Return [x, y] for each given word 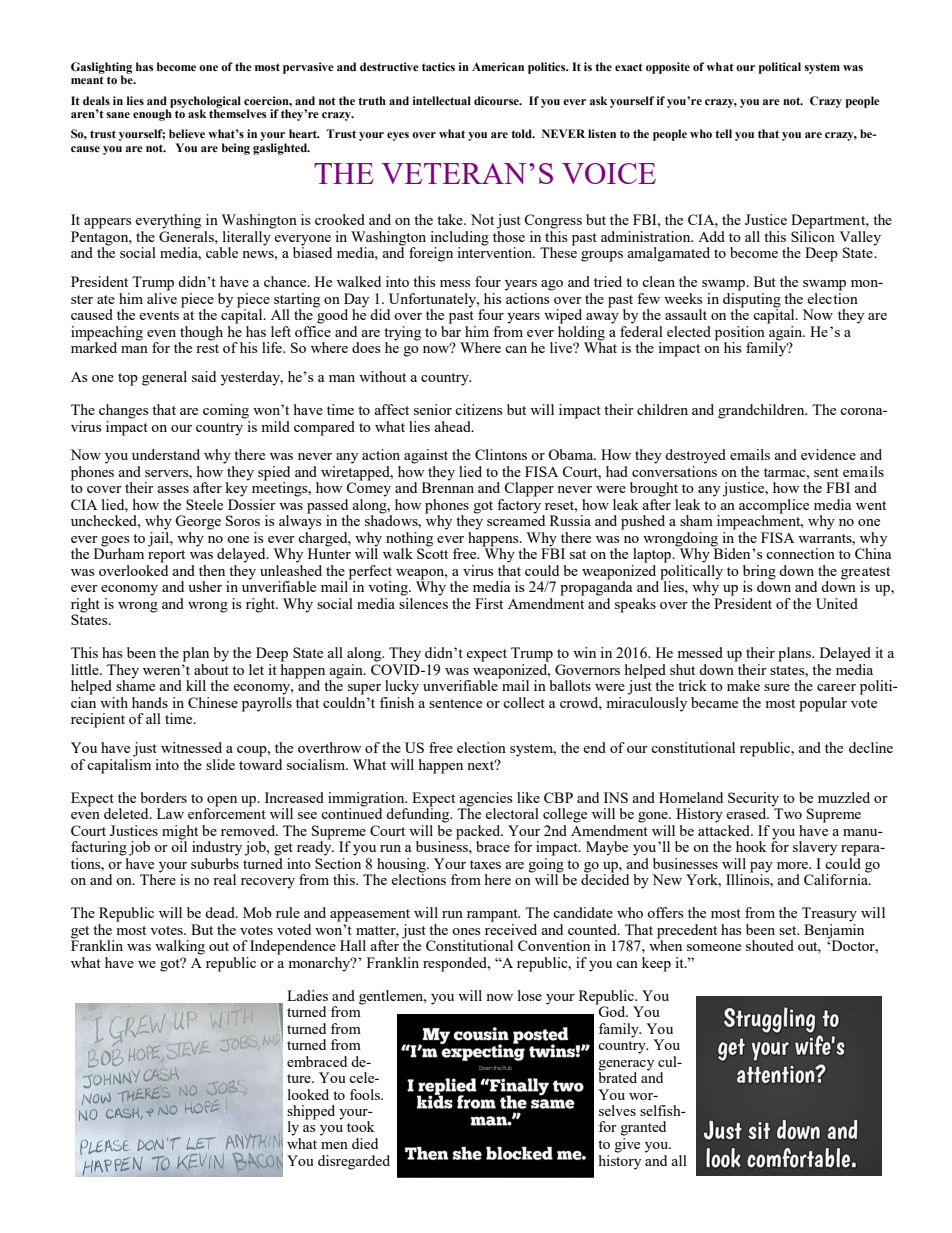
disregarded [354, 1162]
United [837, 603]
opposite [668, 68]
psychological [205, 103]
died [365, 1143]
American [498, 66]
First [489, 603]
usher [205, 586]
